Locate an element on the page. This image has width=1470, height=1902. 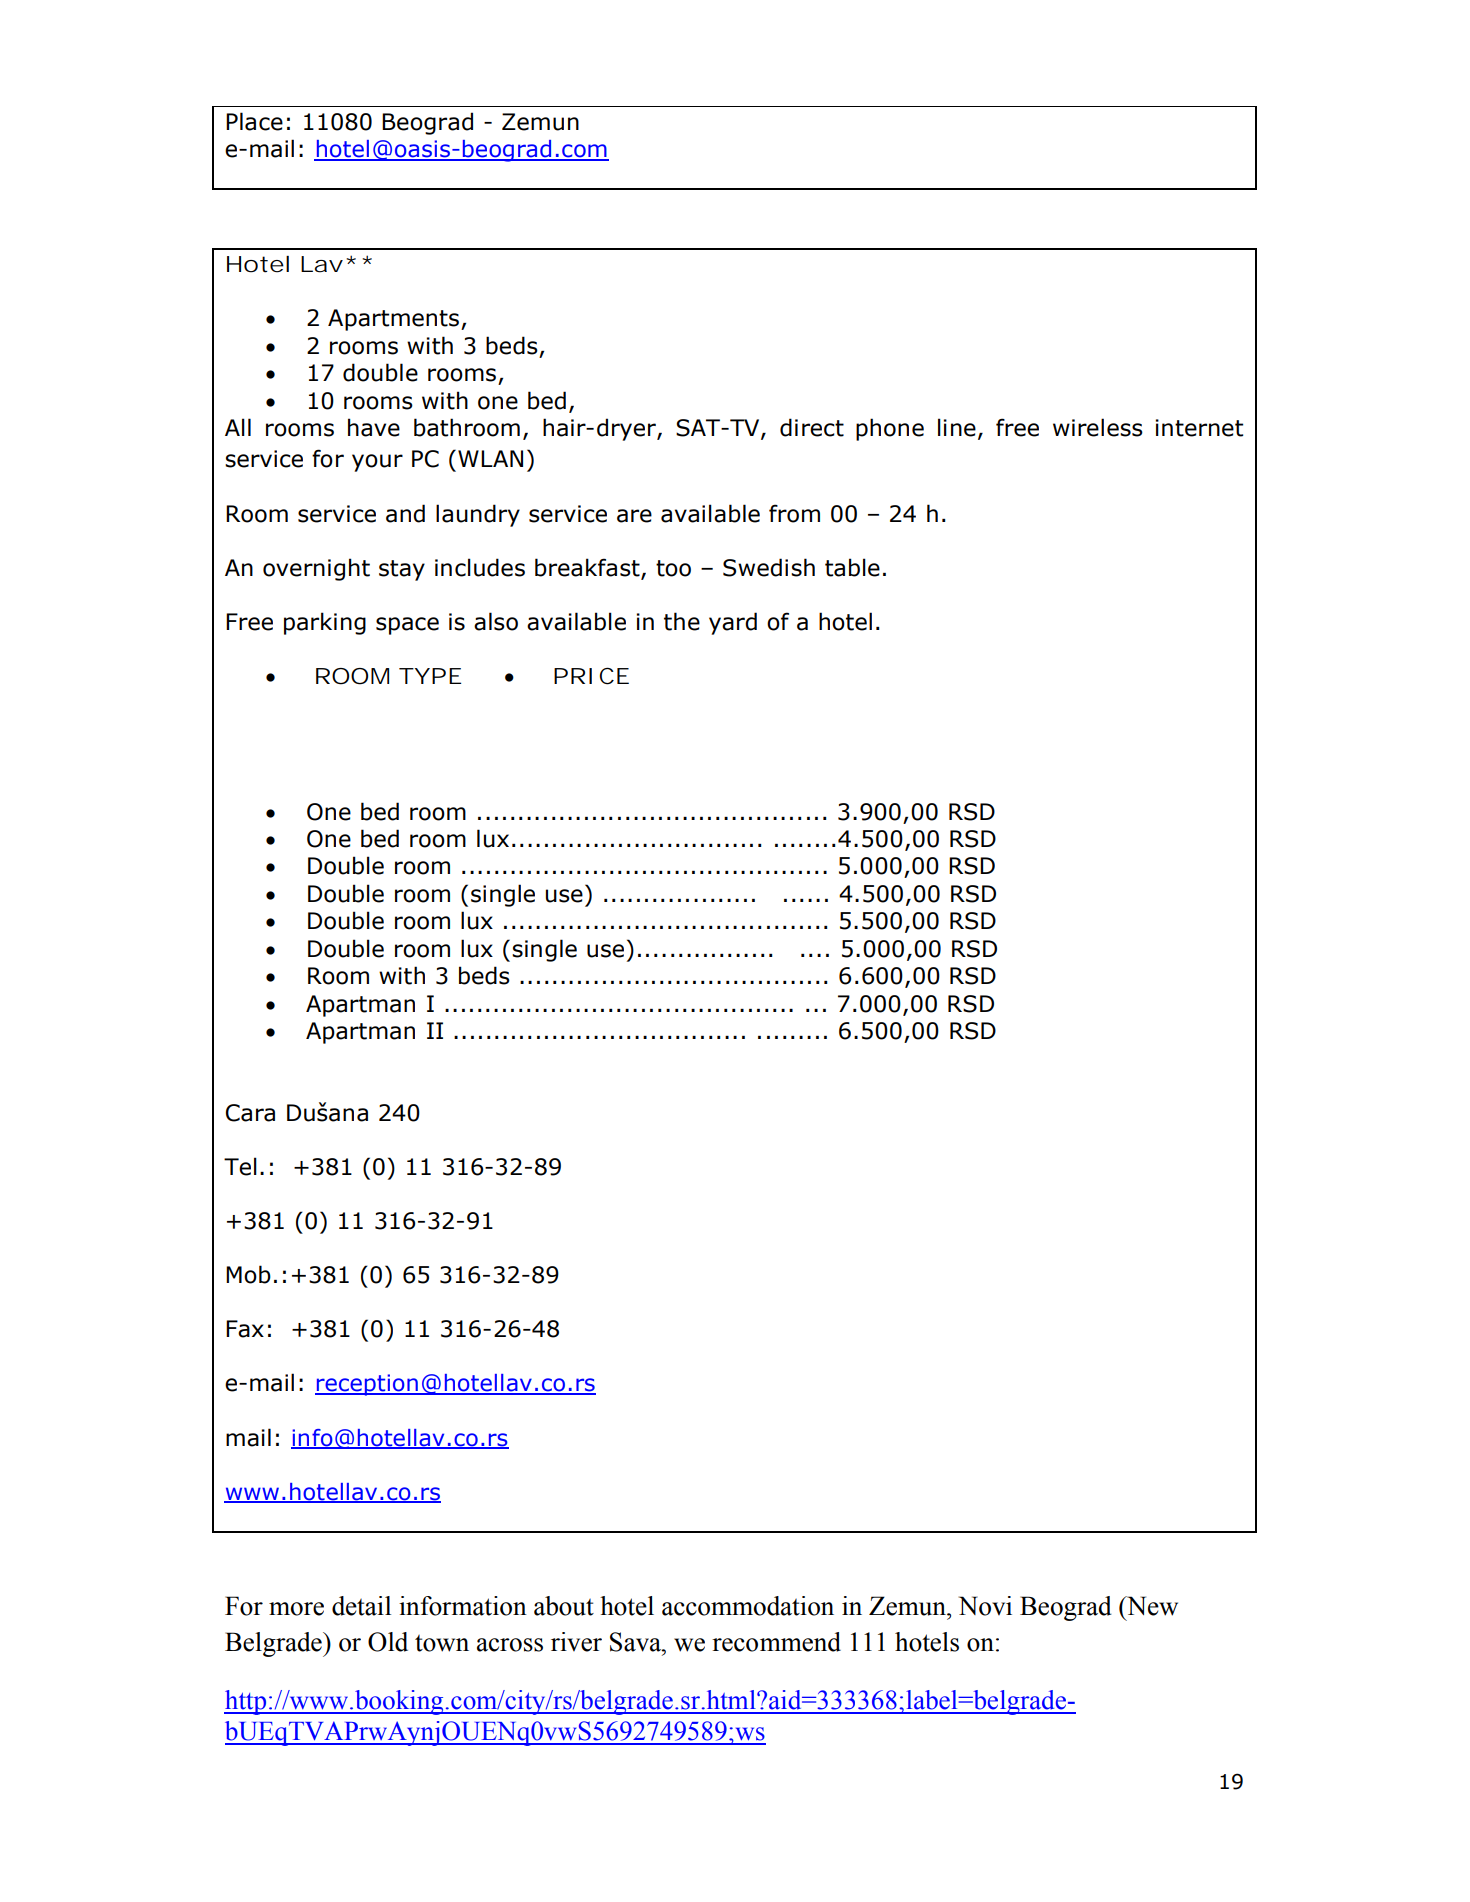
detail is located at coordinates (361, 1606).
